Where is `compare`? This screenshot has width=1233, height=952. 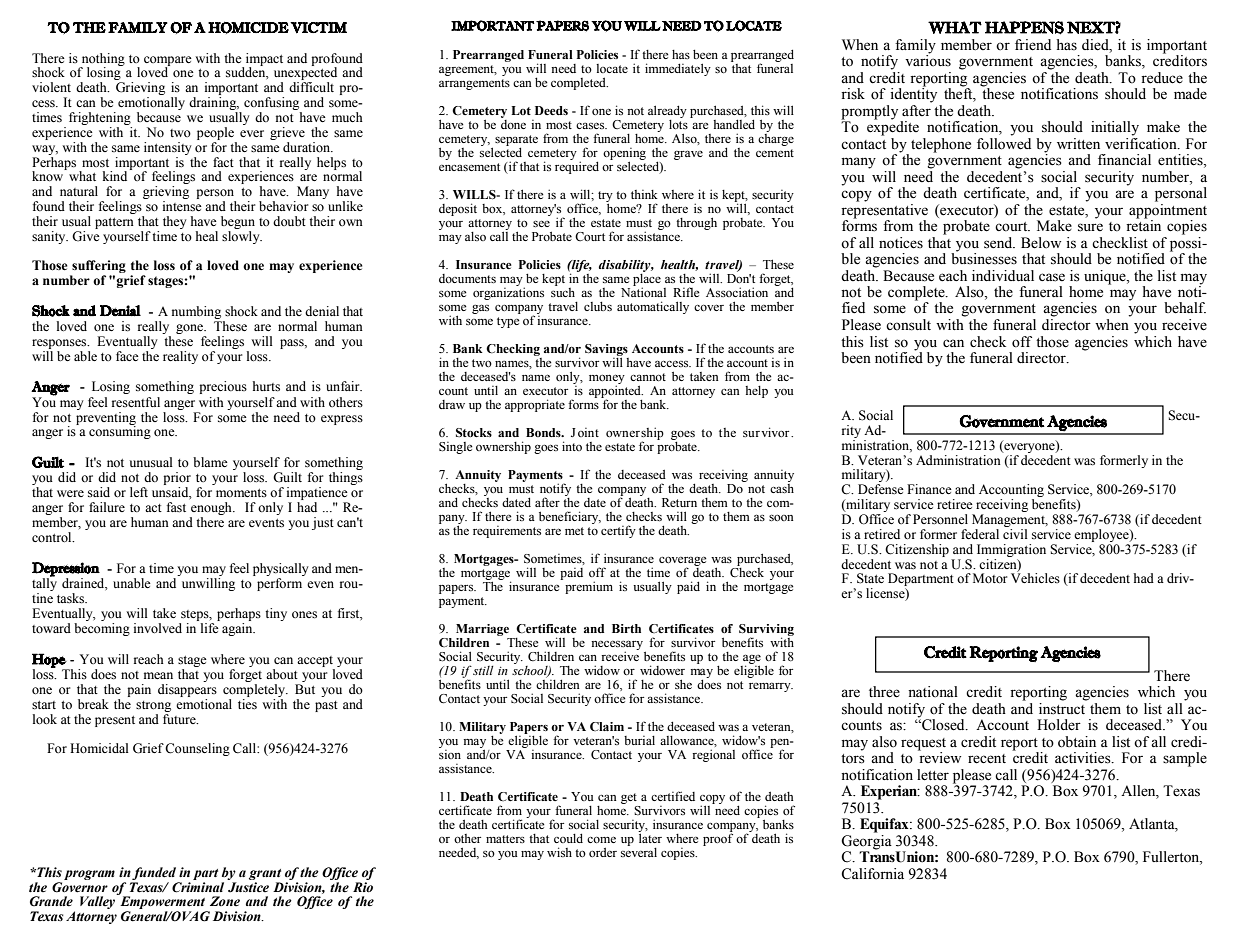 compare is located at coordinates (168, 62).
